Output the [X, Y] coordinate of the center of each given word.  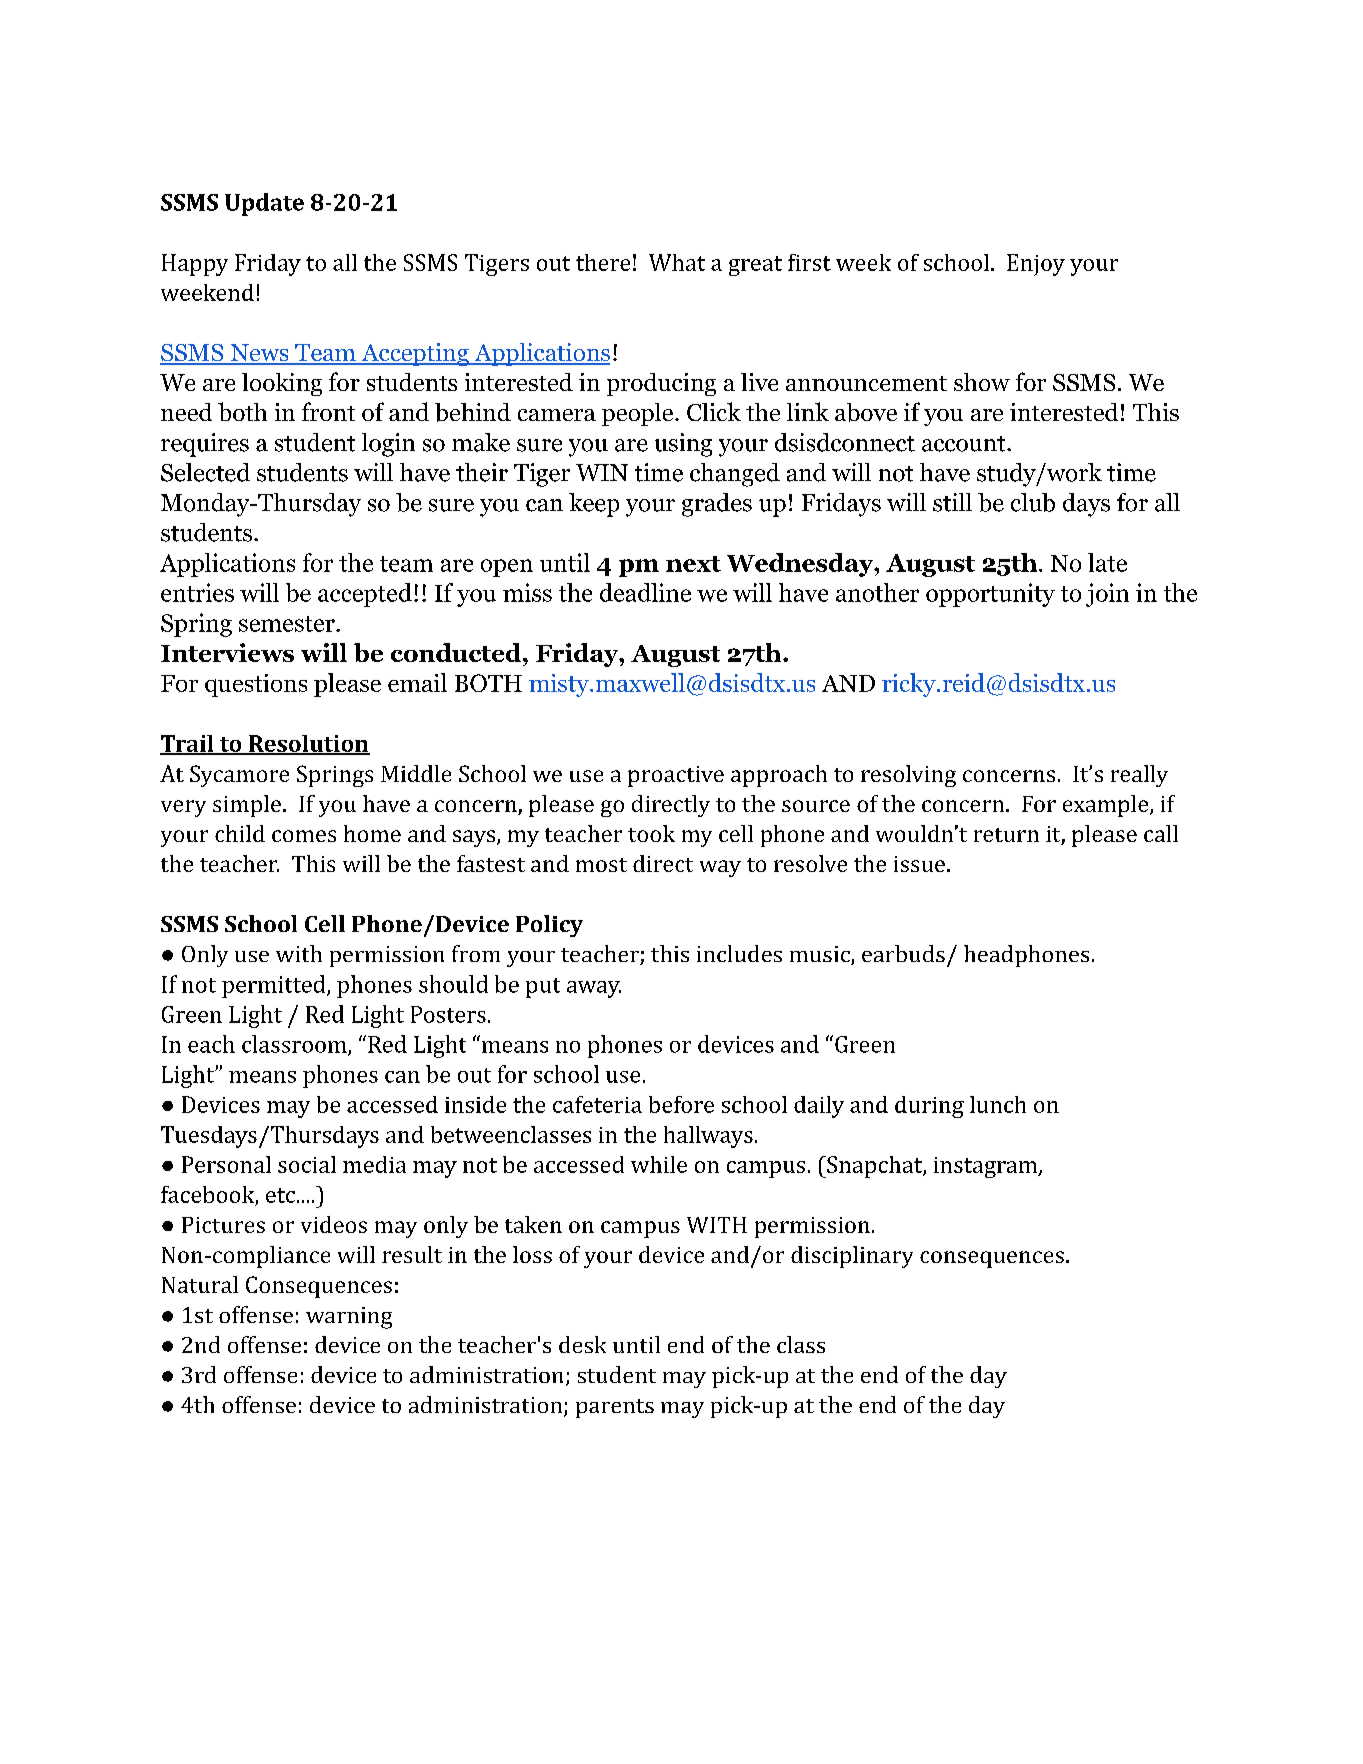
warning [349, 1318]
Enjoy [1036, 265]
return [1006, 835]
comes [304, 836]
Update [264, 204]
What [677, 262]
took [651, 833]
